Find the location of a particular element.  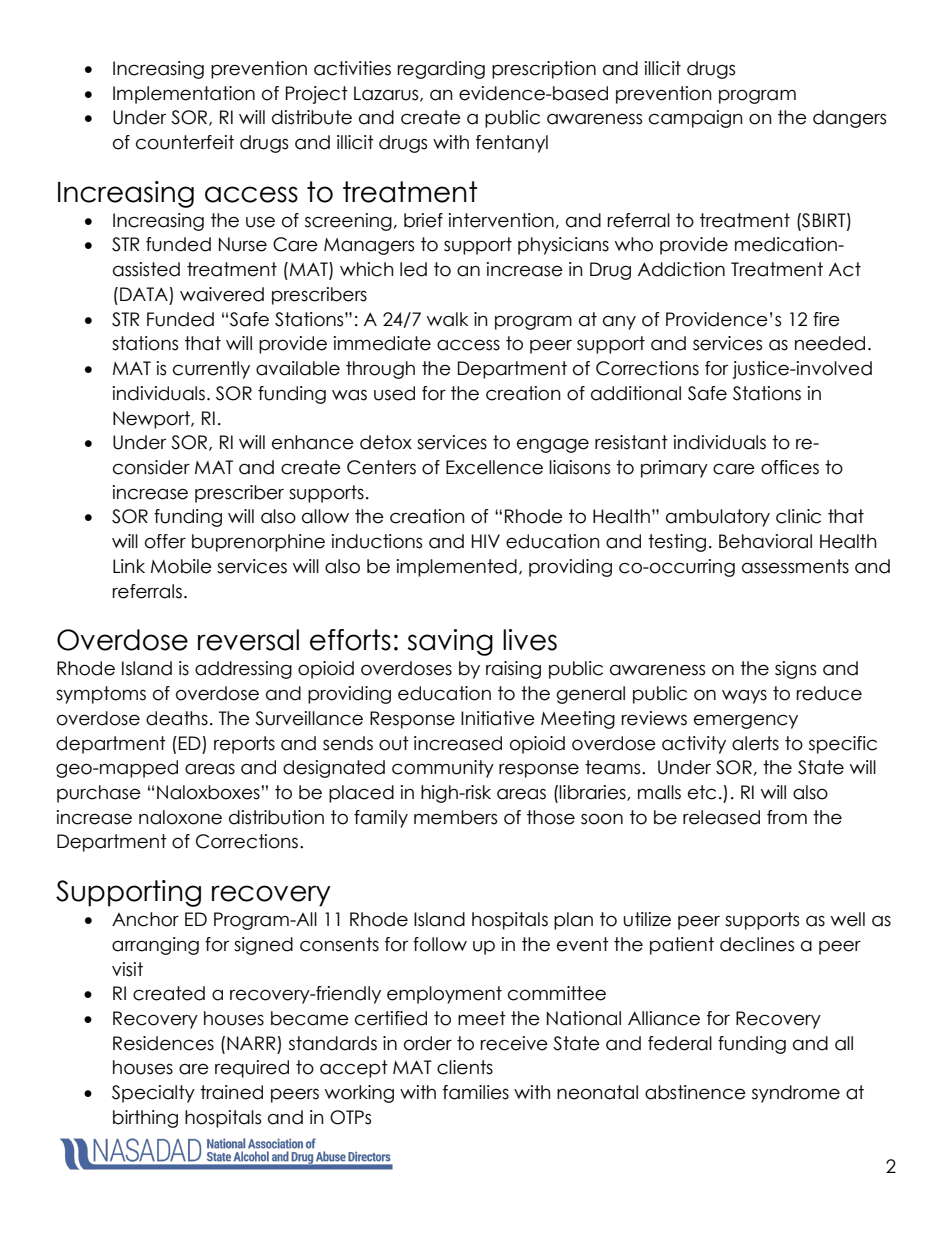

walk is located at coordinates (447, 319).
